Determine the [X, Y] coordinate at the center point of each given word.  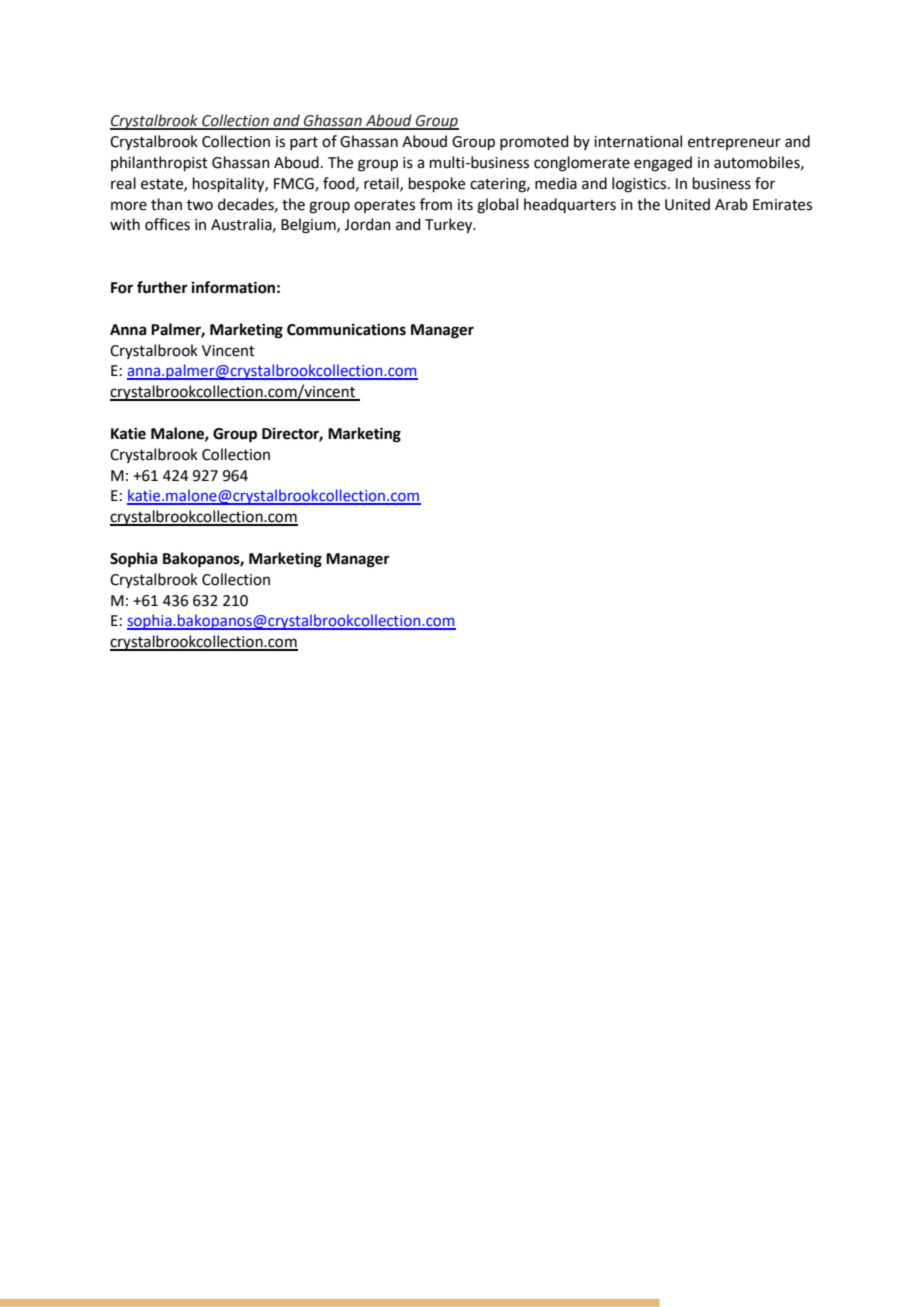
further [162, 287]
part [304, 143]
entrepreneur [734, 143]
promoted [534, 142]
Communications [346, 329]
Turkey [450, 226]
